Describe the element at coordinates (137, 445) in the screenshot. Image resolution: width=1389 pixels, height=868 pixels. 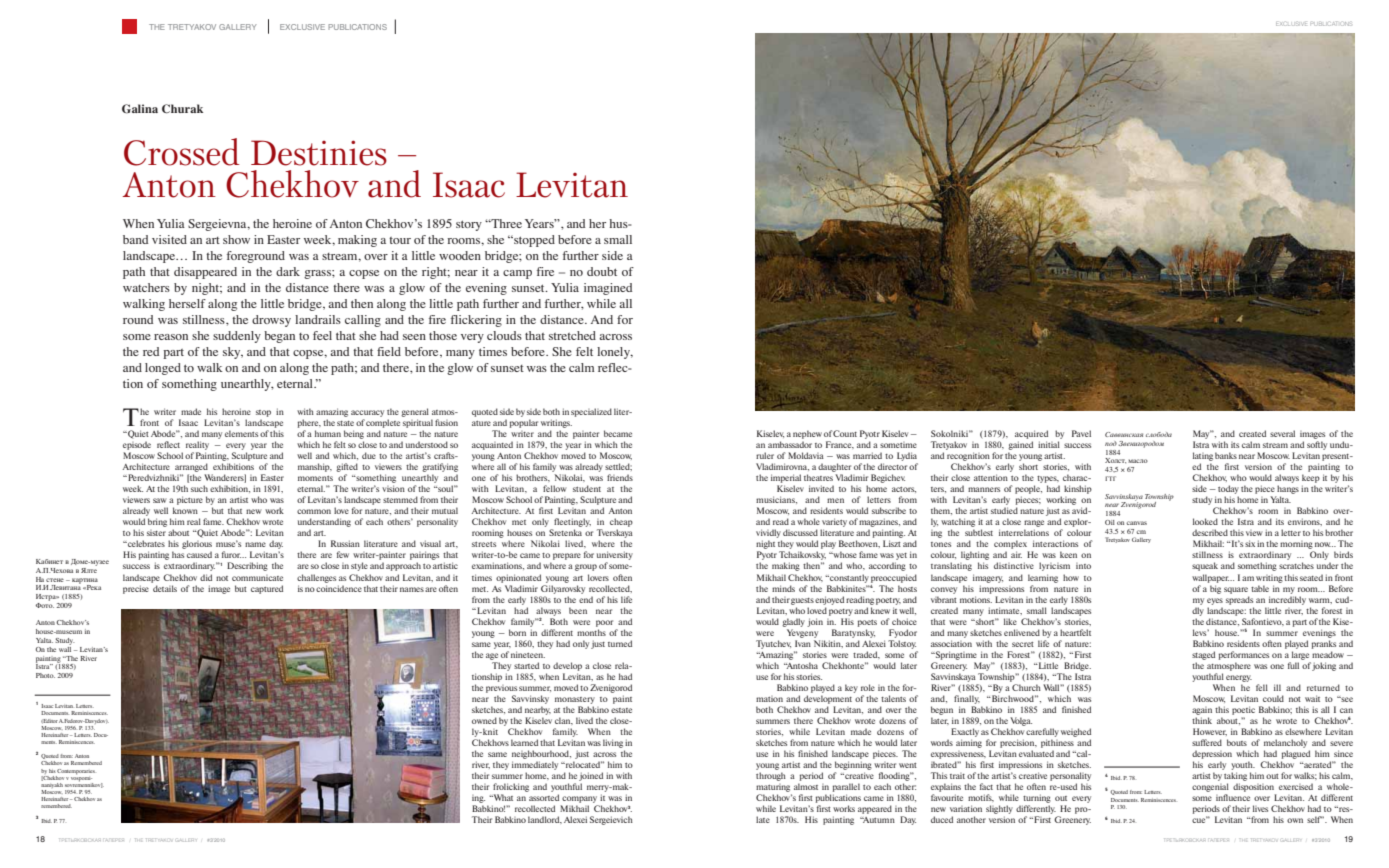
I see `episode` at that location.
